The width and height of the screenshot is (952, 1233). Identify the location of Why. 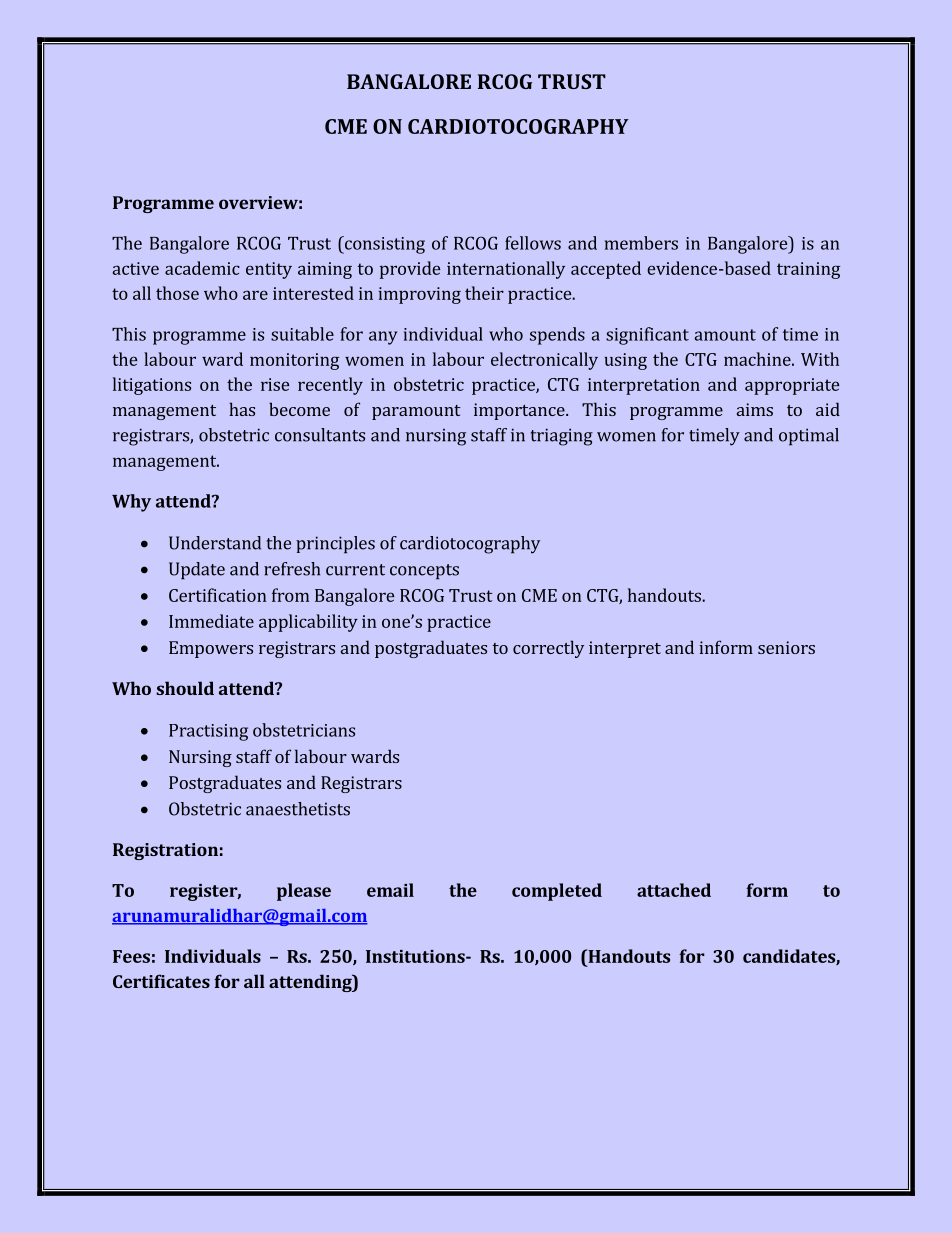
(131, 503).
